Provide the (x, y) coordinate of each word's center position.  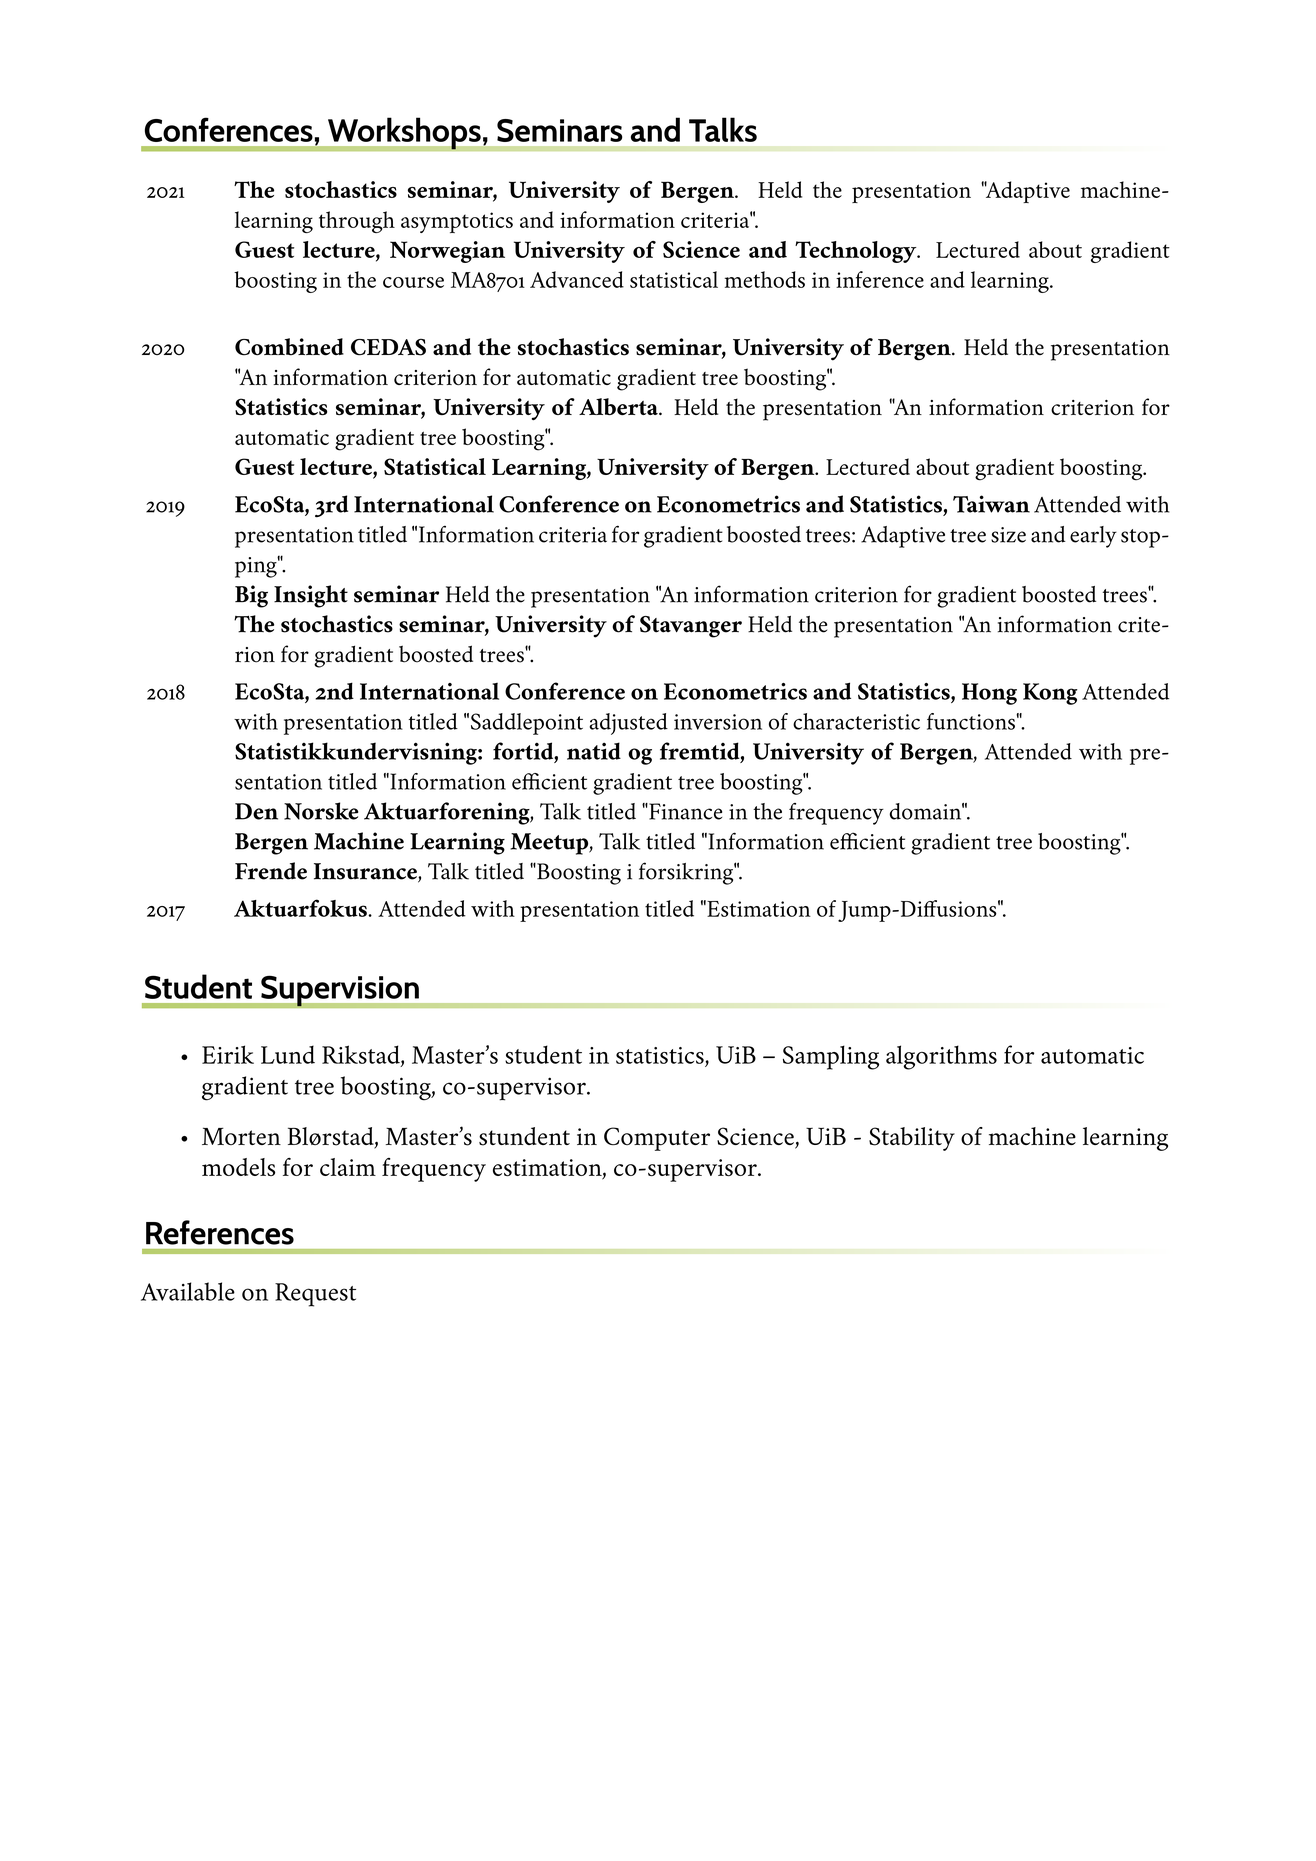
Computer (657, 1139)
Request (315, 1295)
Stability (912, 1139)
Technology (857, 252)
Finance (684, 811)
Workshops (404, 134)
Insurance (366, 872)
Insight (311, 596)
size (1008, 535)
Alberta (619, 406)
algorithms (941, 1057)
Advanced (577, 279)
